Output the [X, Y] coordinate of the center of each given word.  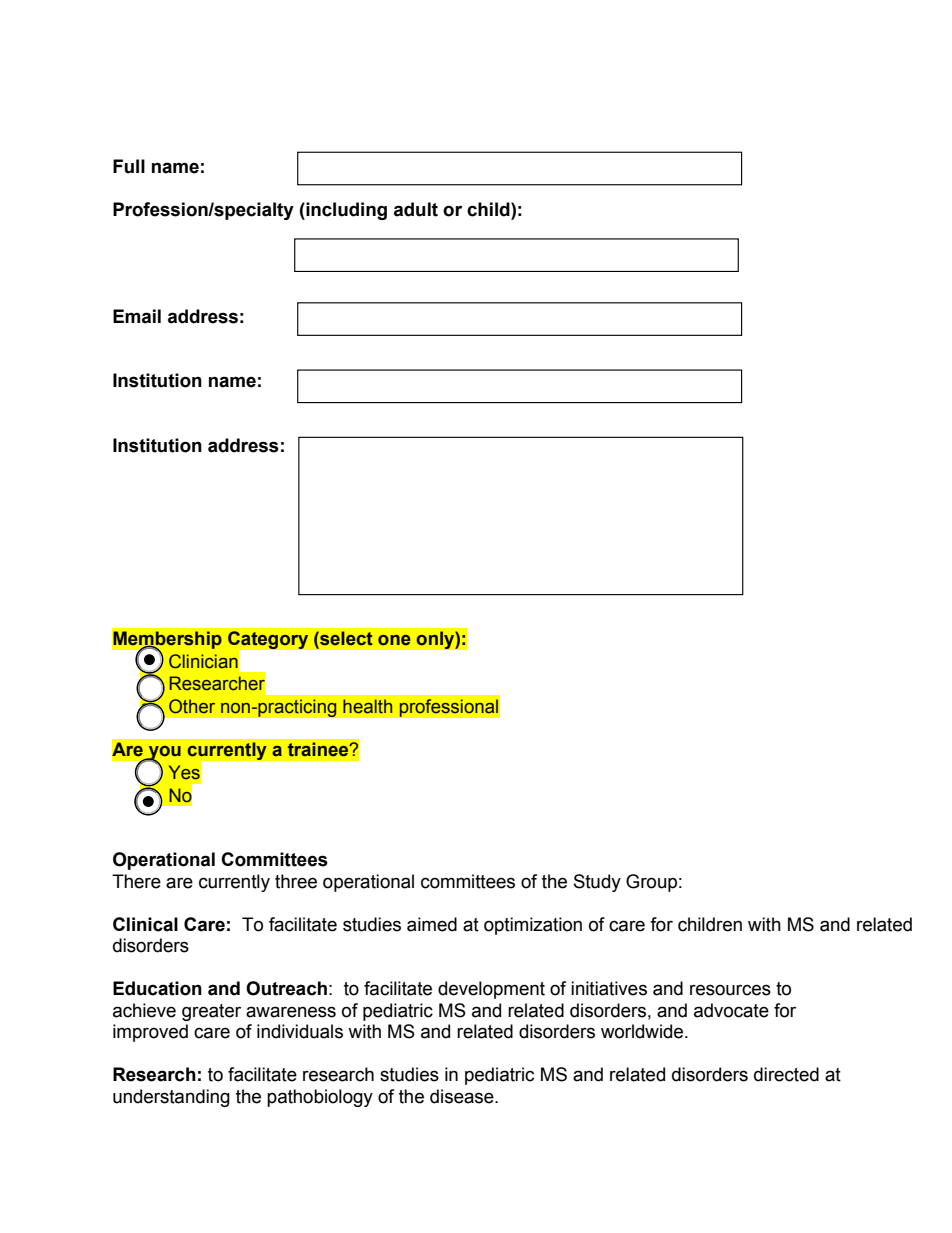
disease [463, 1096]
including [345, 211]
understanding [171, 1098]
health [367, 706]
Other [192, 706]
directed [786, 1074]
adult [416, 209]
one [394, 640]
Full [129, 166]
